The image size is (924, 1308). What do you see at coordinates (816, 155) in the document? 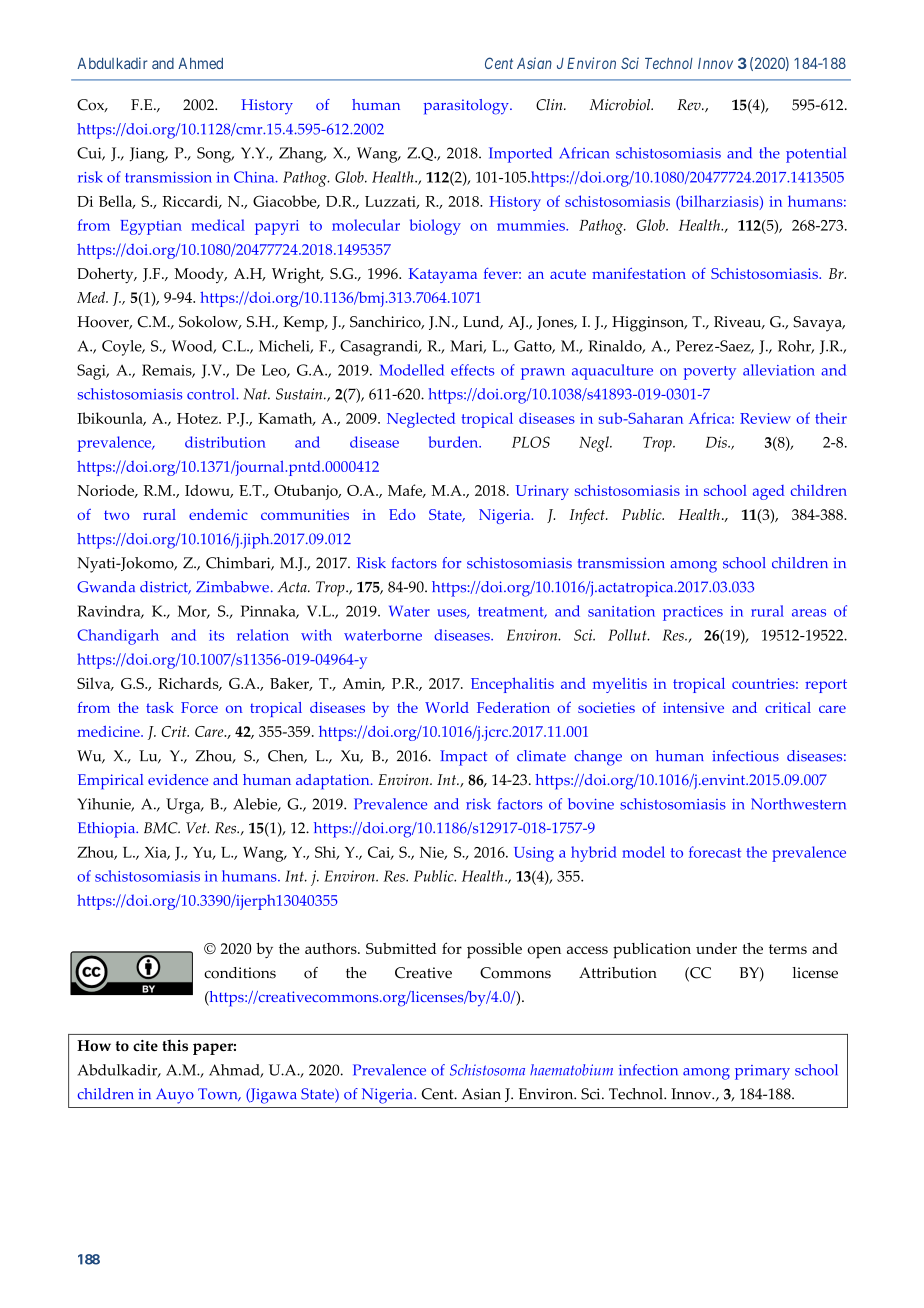
I see `potential` at bounding box center [816, 155].
